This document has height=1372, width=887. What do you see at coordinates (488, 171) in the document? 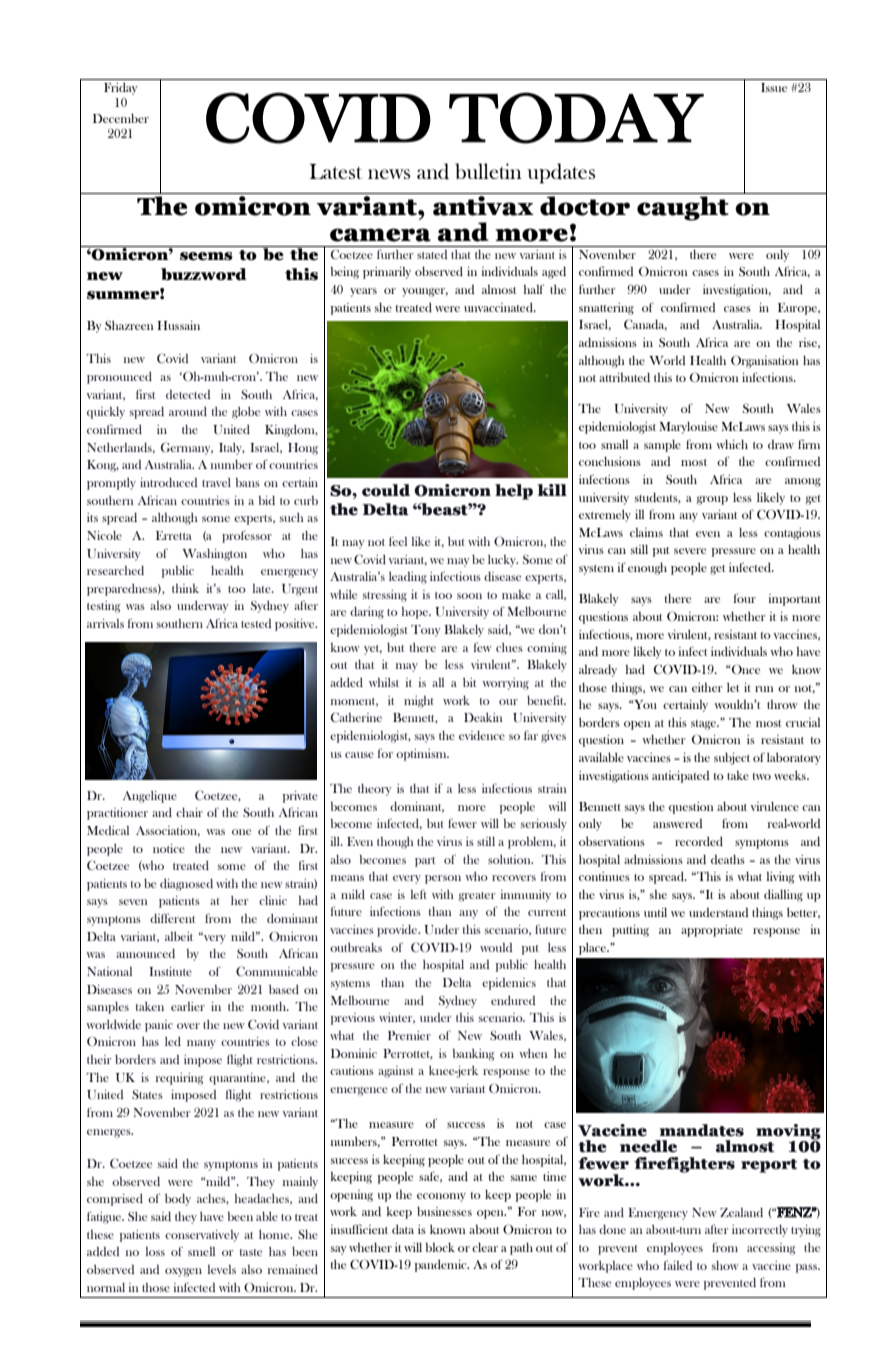
I see `bulletin` at bounding box center [488, 171].
